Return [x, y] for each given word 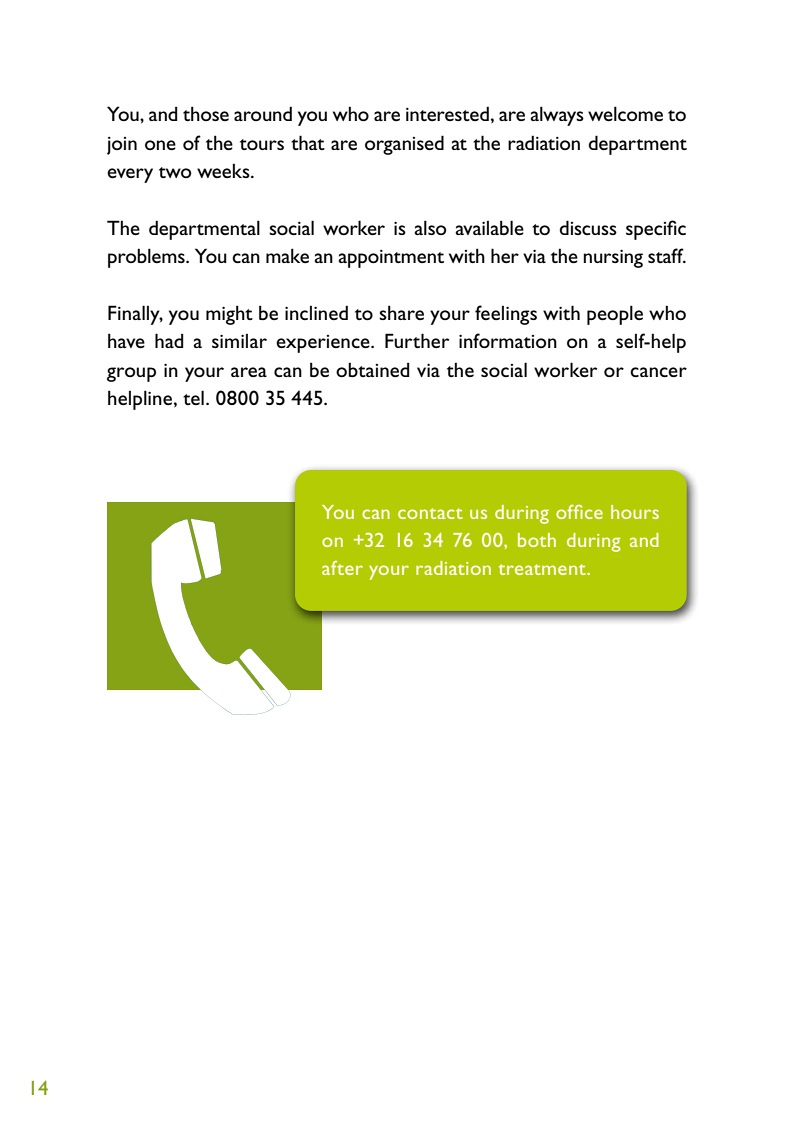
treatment [543, 569]
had [169, 340]
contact [430, 513]
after [342, 568]
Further [417, 340]
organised [404, 145]
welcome [625, 113]
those [206, 113]
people [615, 315]
